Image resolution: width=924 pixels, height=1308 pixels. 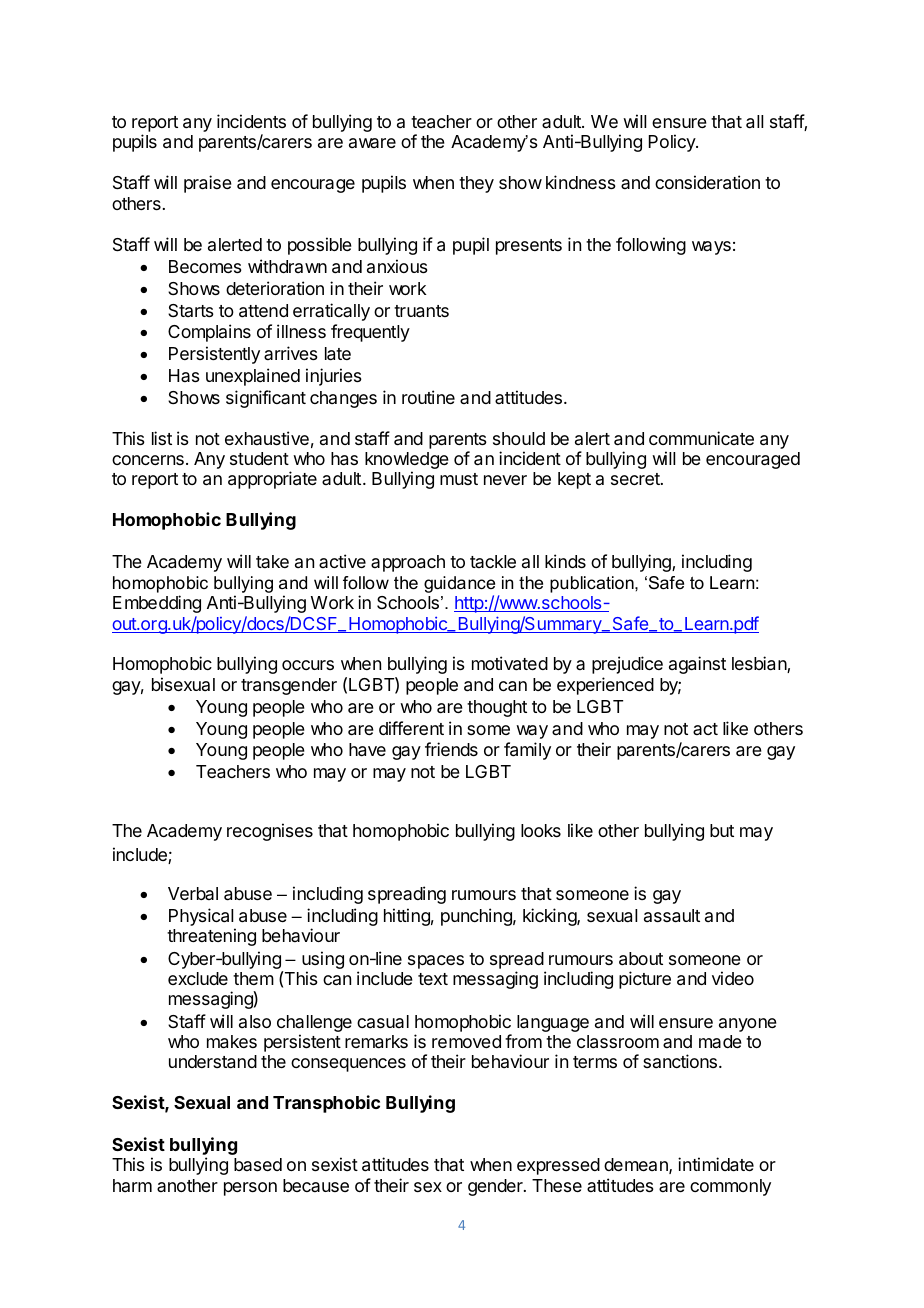 What do you see at coordinates (208, 184) in the document?
I see `praise` at bounding box center [208, 184].
